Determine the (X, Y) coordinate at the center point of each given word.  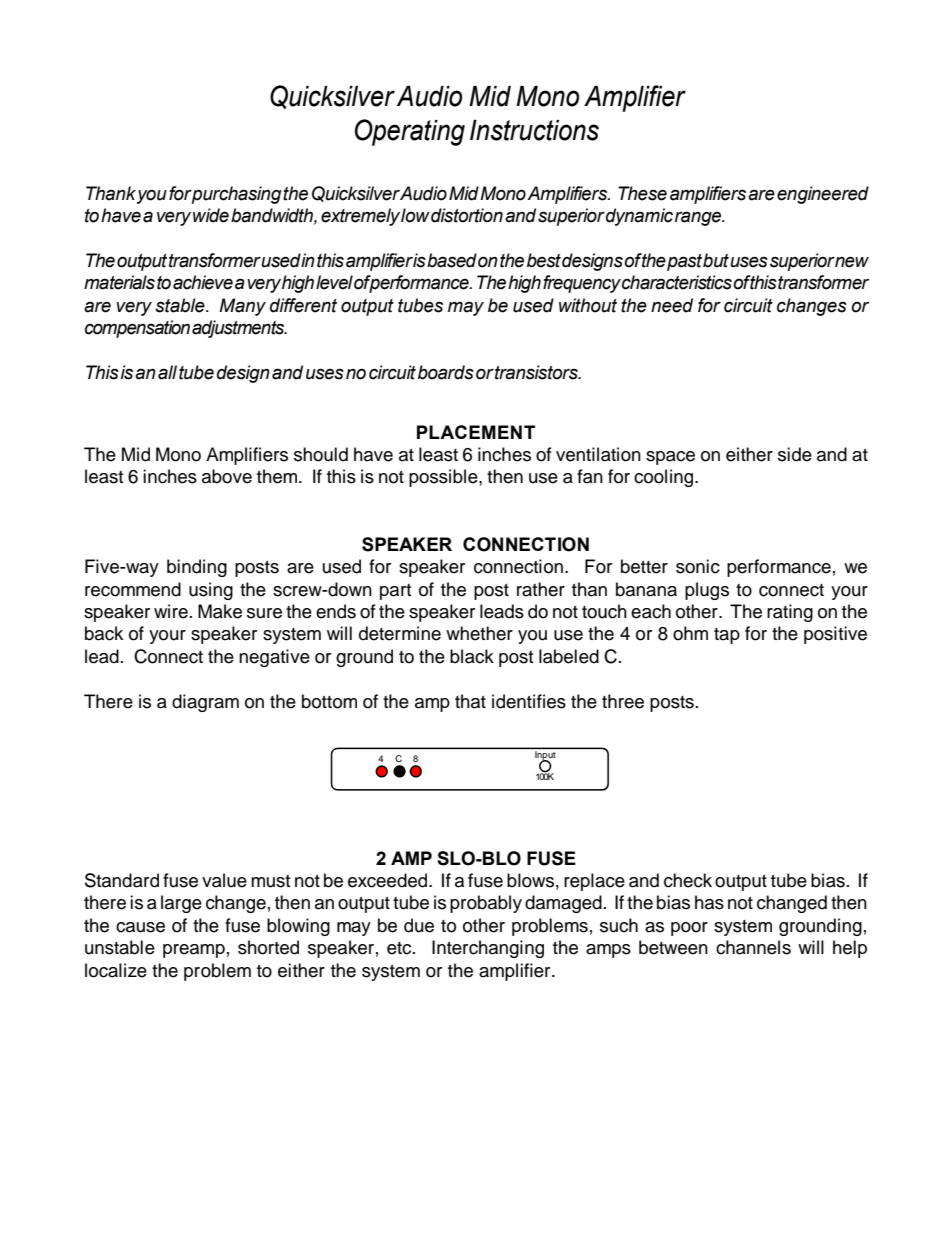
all (167, 372)
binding (197, 568)
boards (446, 372)
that (470, 701)
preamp (194, 951)
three (623, 701)
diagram (205, 703)
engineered (823, 195)
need (672, 305)
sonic (698, 566)
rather (541, 589)
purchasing (236, 195)
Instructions (534, 130)
